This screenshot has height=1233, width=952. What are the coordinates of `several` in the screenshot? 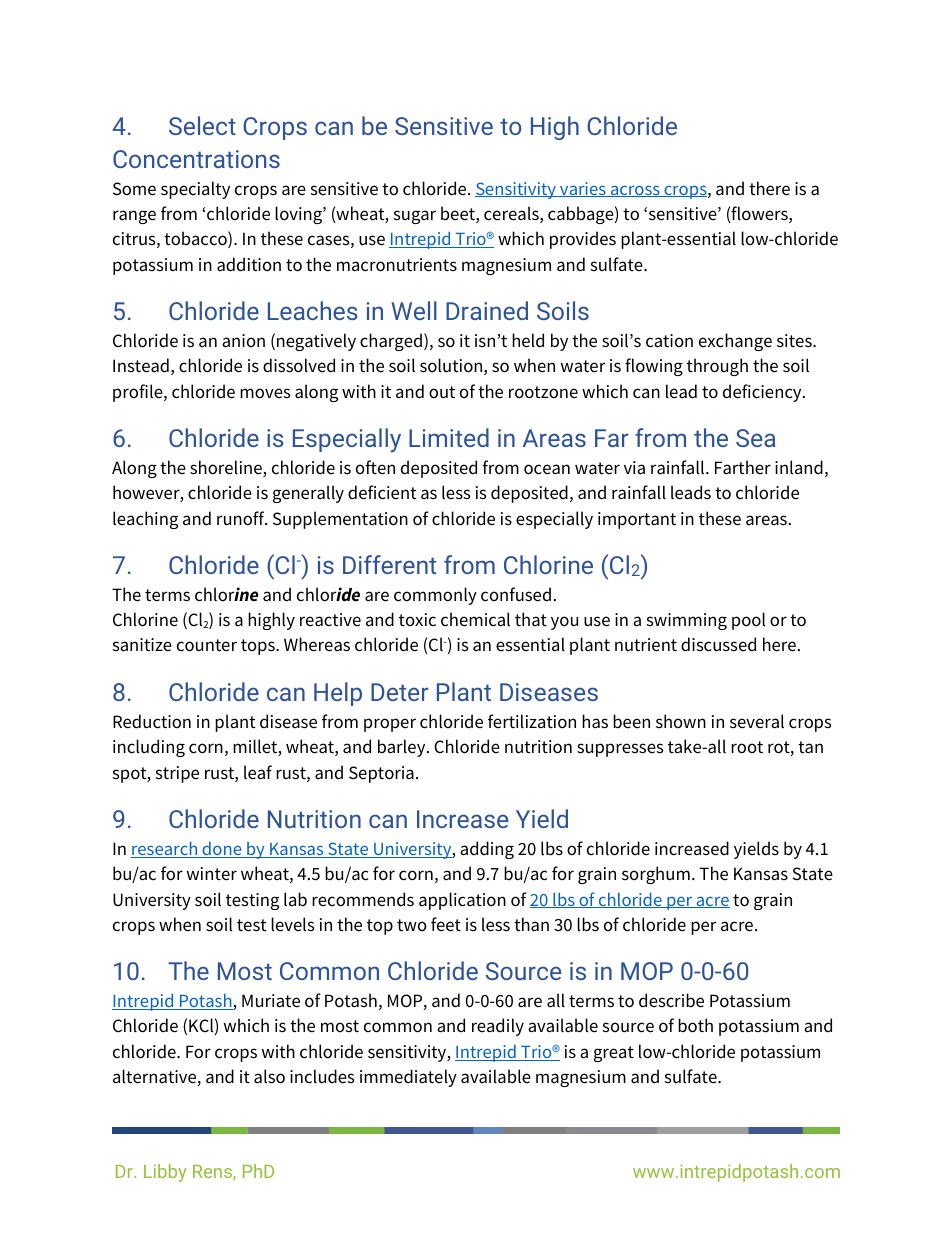 It's located at (757, 721).
